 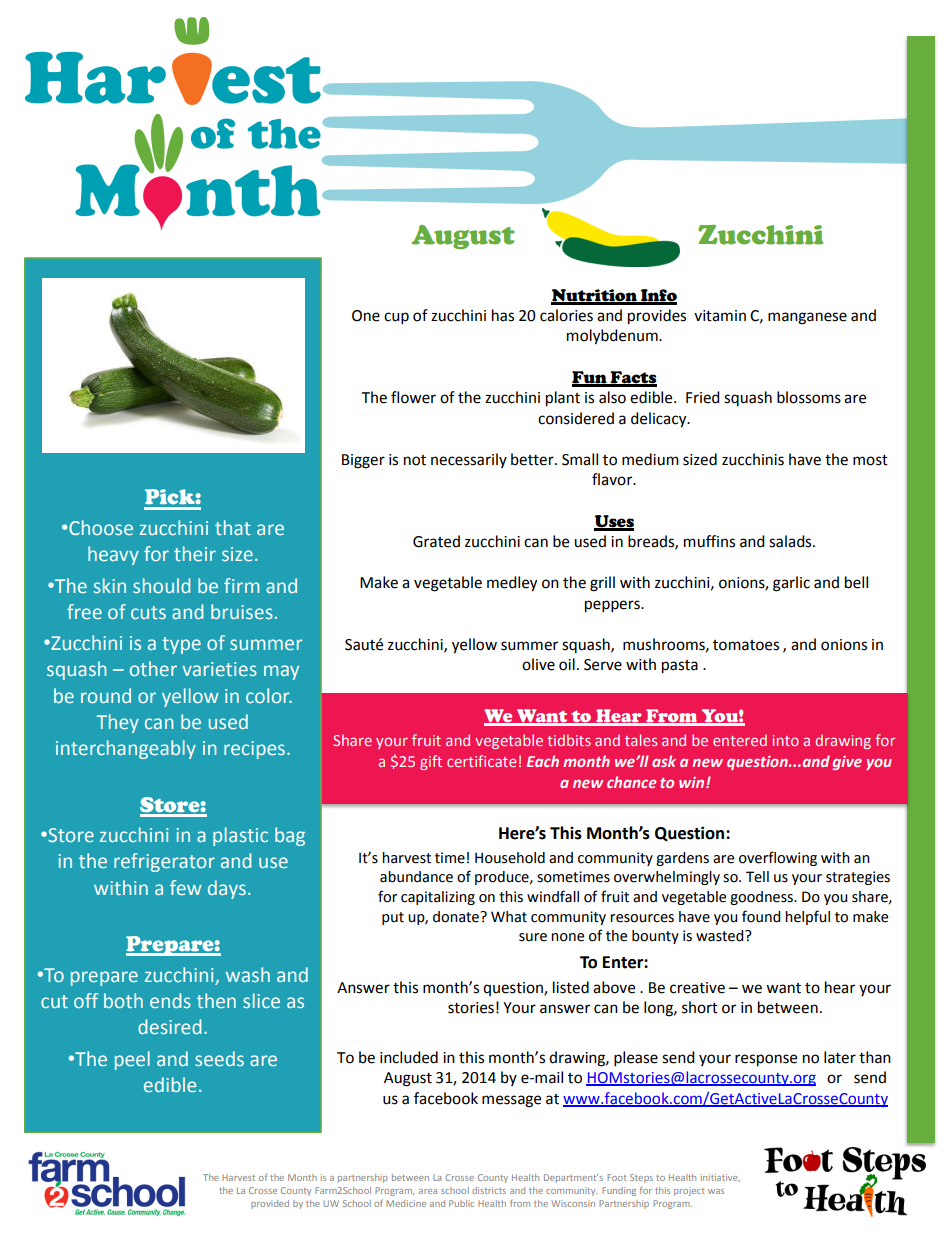 What do you see at coordinates (396, 318) in the screenshot?
I see `cup` at bounding box center [396, 318].
